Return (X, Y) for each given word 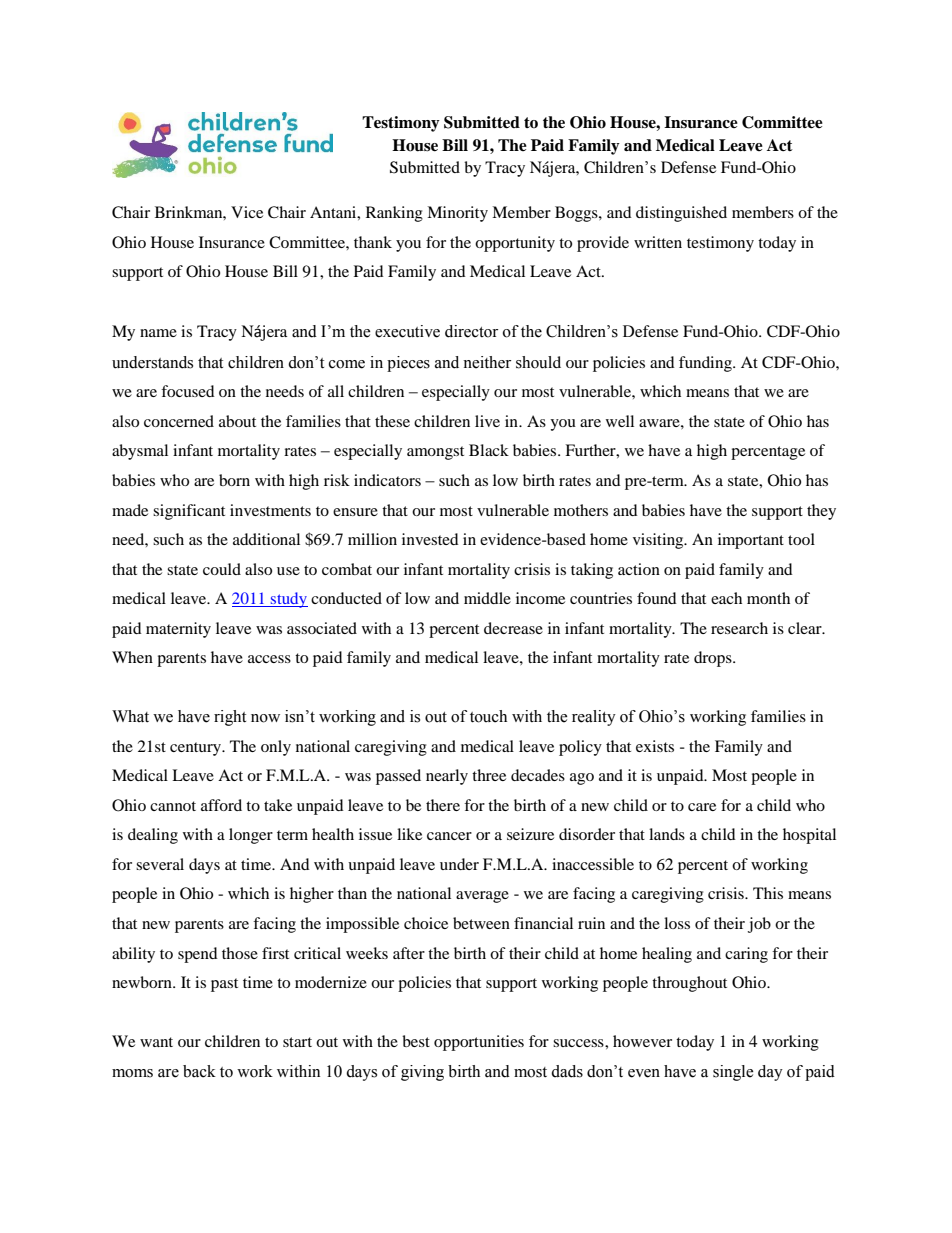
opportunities (479, 1043)
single (733, 1073)
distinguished (681, 214)
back (199, 1071)
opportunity (515, 244)
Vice (247, 212)
